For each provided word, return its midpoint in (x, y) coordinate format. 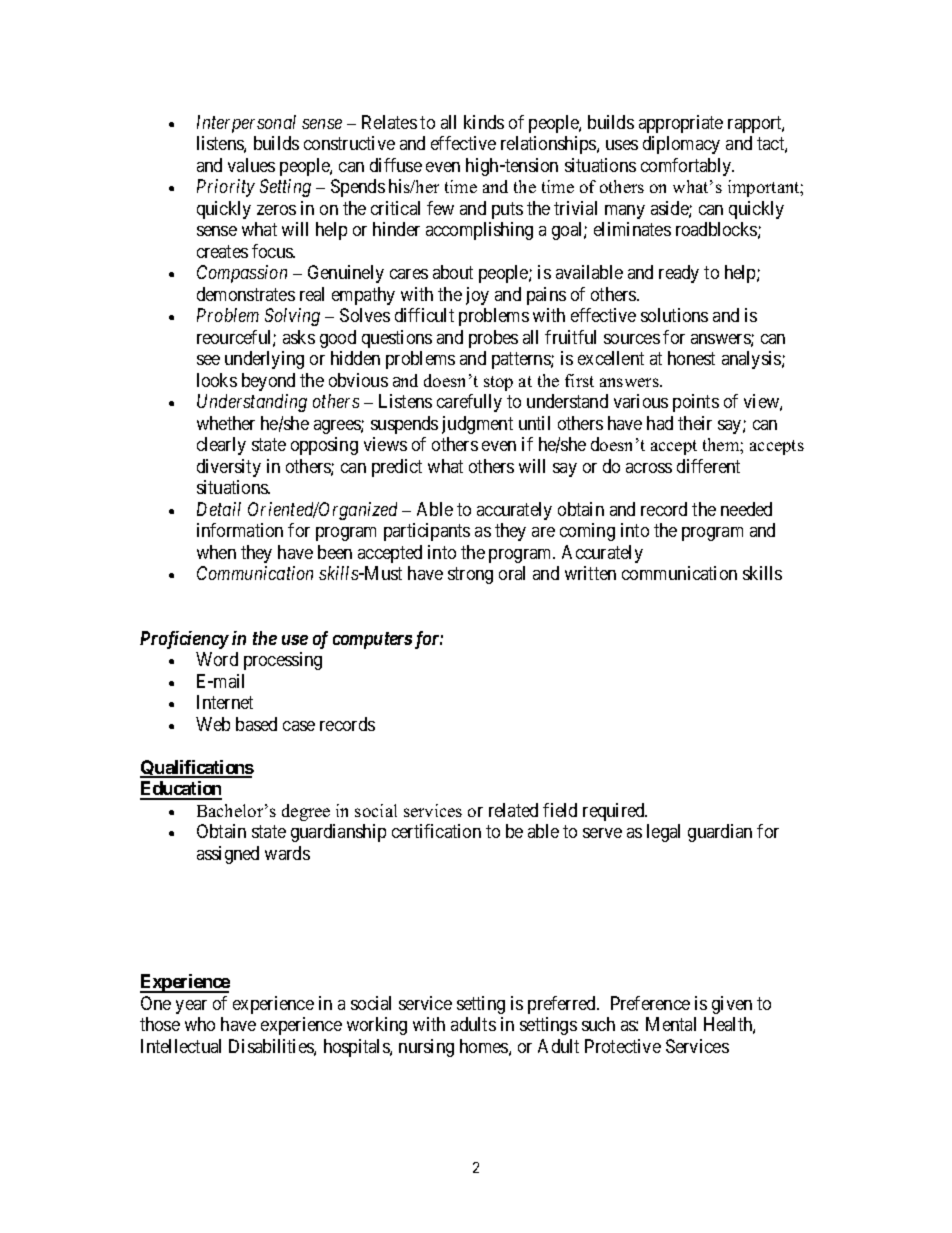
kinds (484, 122)
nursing (426, 1048)
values (251, 165)
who (200, 1024)
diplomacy (681, 145)
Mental (671, 1024)
